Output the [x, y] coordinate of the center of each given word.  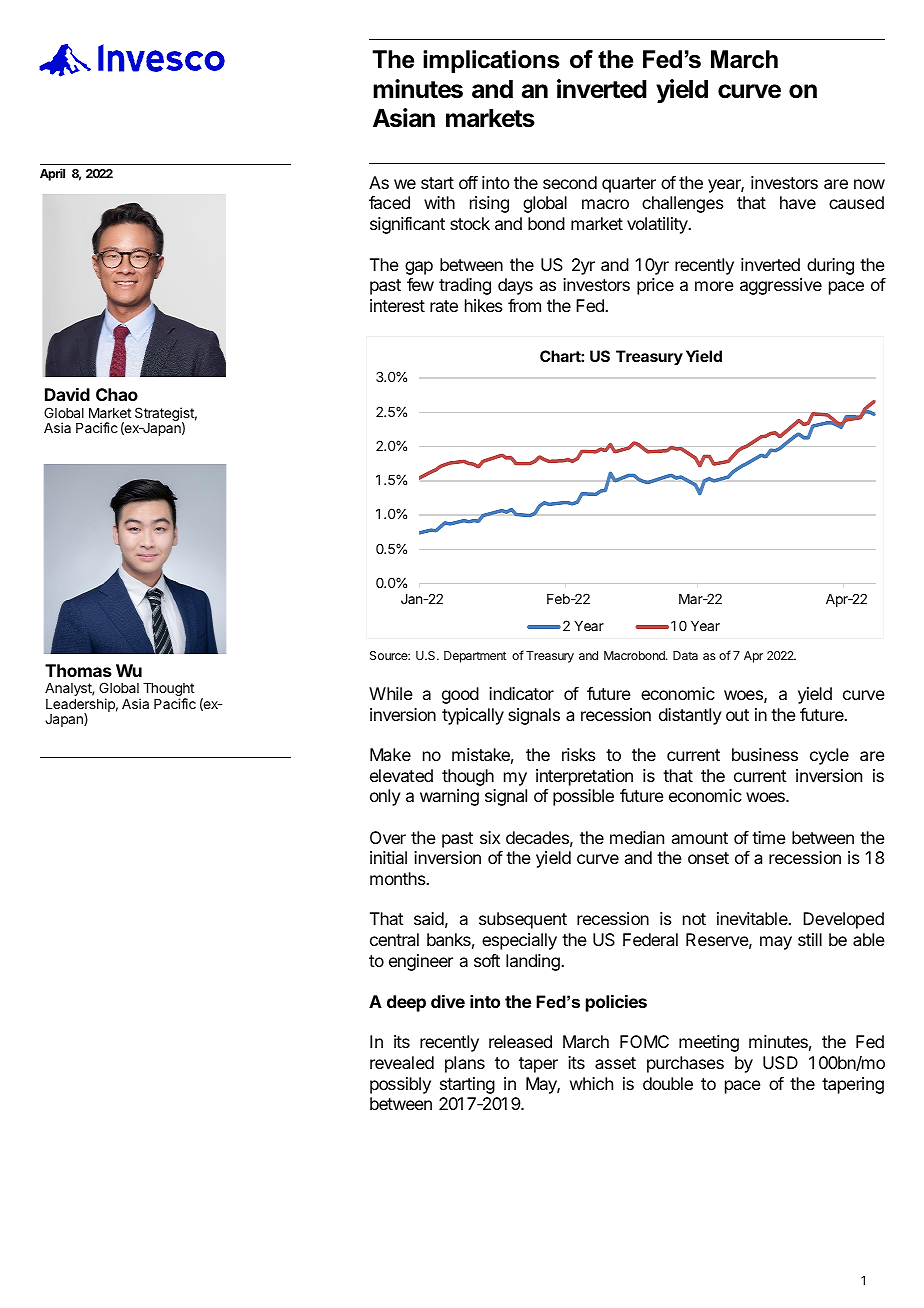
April [52, 174]
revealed [402, 1062]
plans [465, 1064]
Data [685, 655]
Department [475, 657]
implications [491, 61]
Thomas [78, 670]
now [869, 184]
